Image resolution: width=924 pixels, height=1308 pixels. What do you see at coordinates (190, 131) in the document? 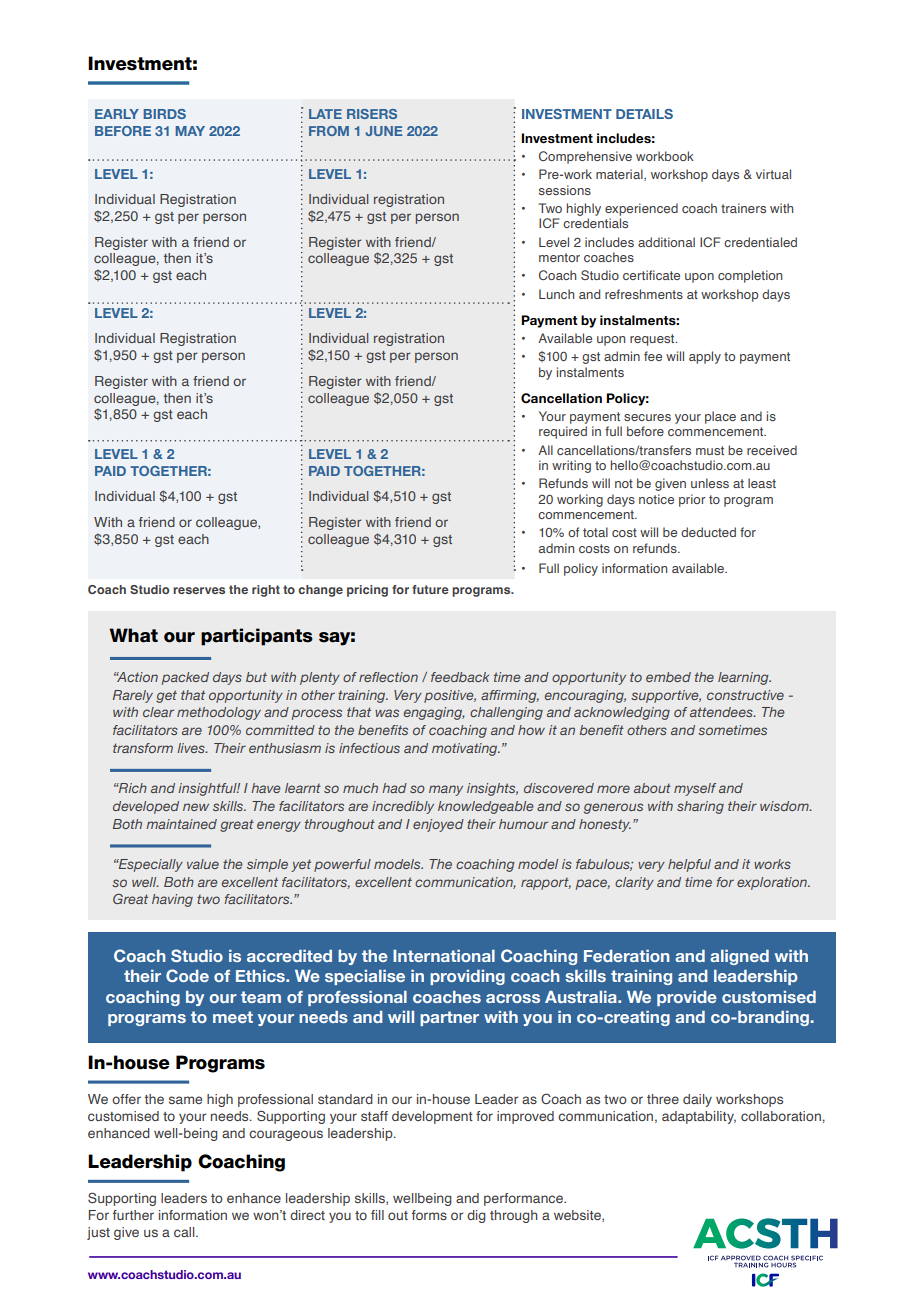
I see `MAY` at bounding box center [190, 131].
